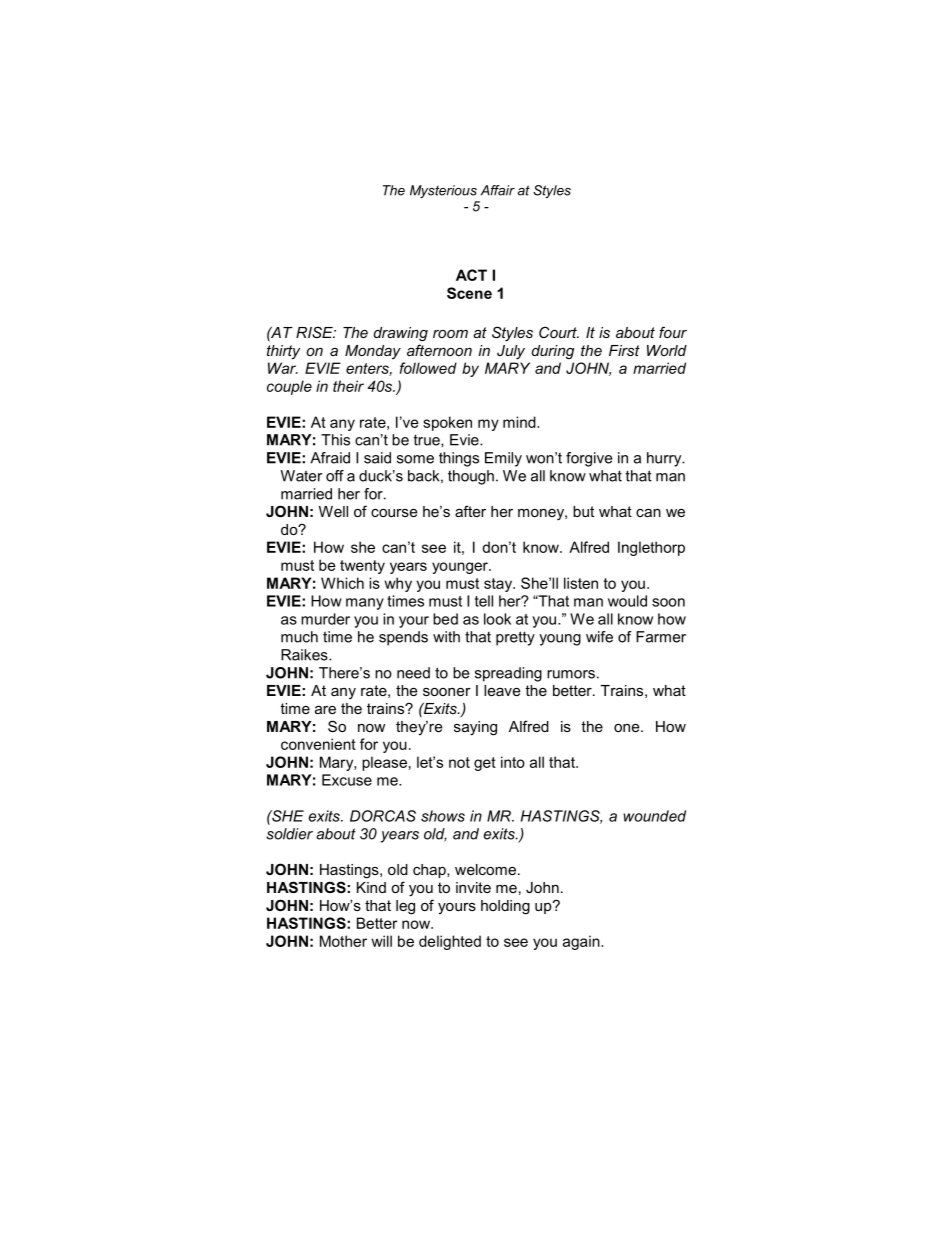 This image has width=952, height=1233. Describe the element at coordinates (330, 458) in the image. I see `Afraid` at that location.
